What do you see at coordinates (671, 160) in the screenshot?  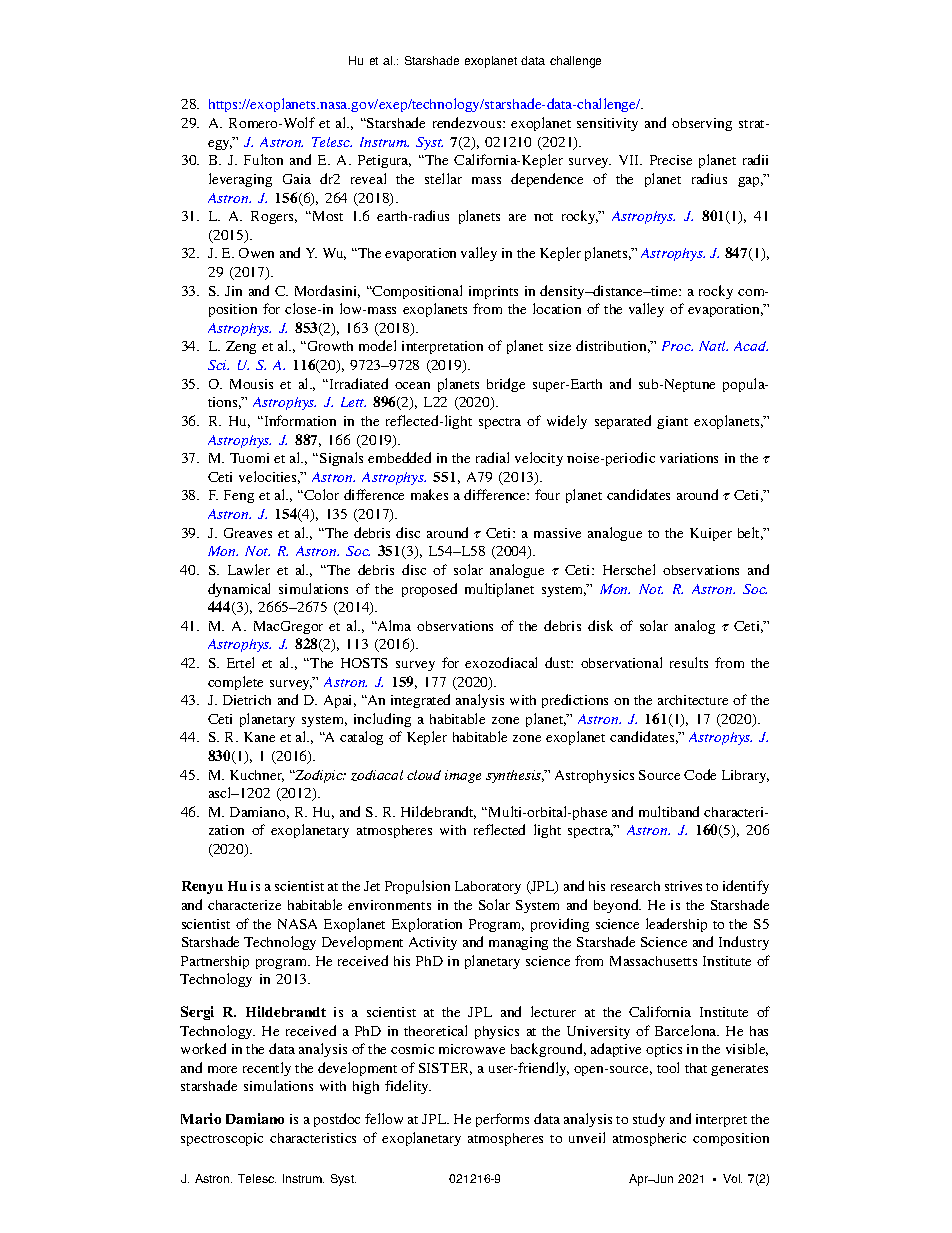 I see `Precise` at bounding box center [671, 160].
